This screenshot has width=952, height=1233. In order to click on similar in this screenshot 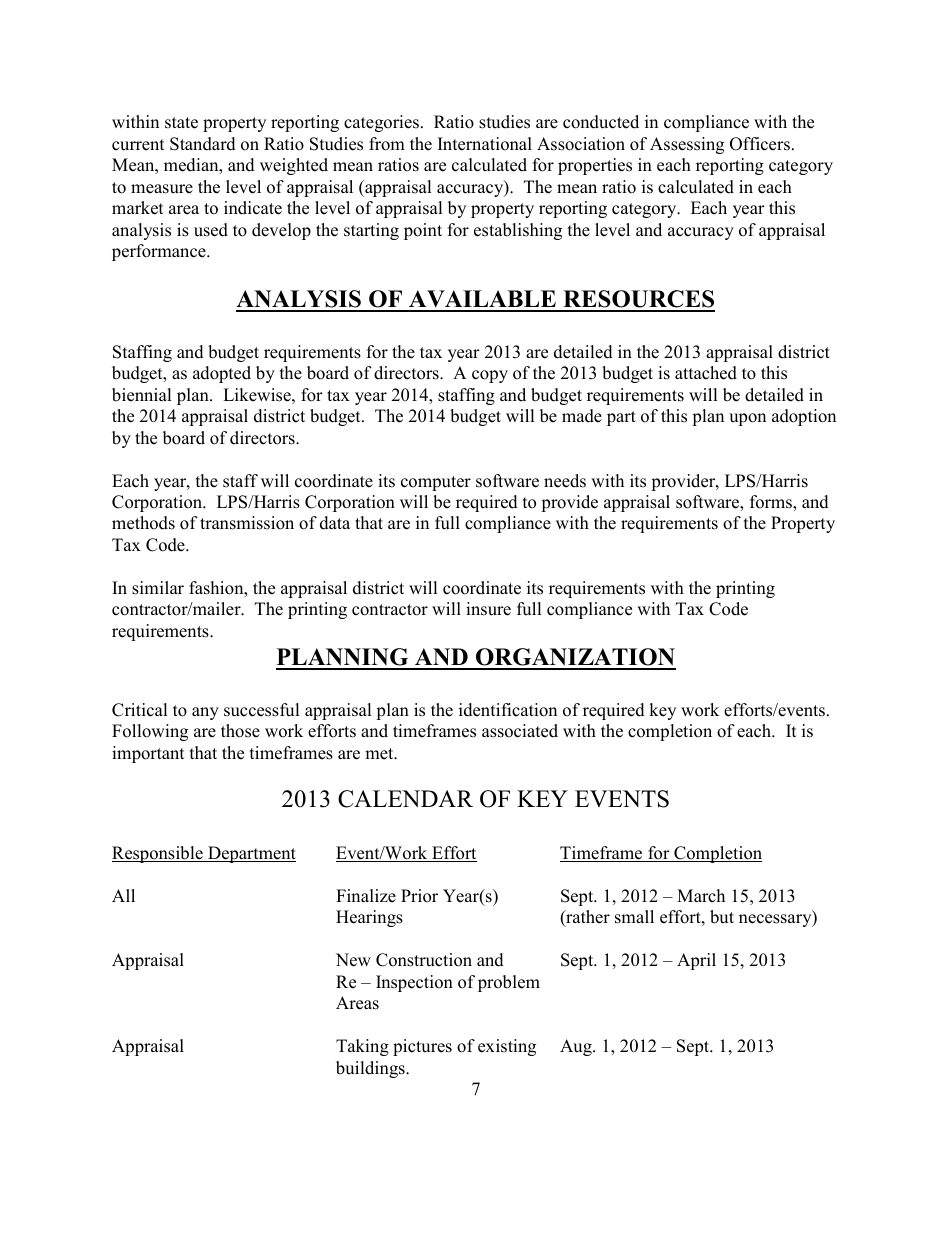, I will do `click(158, 588)`.
